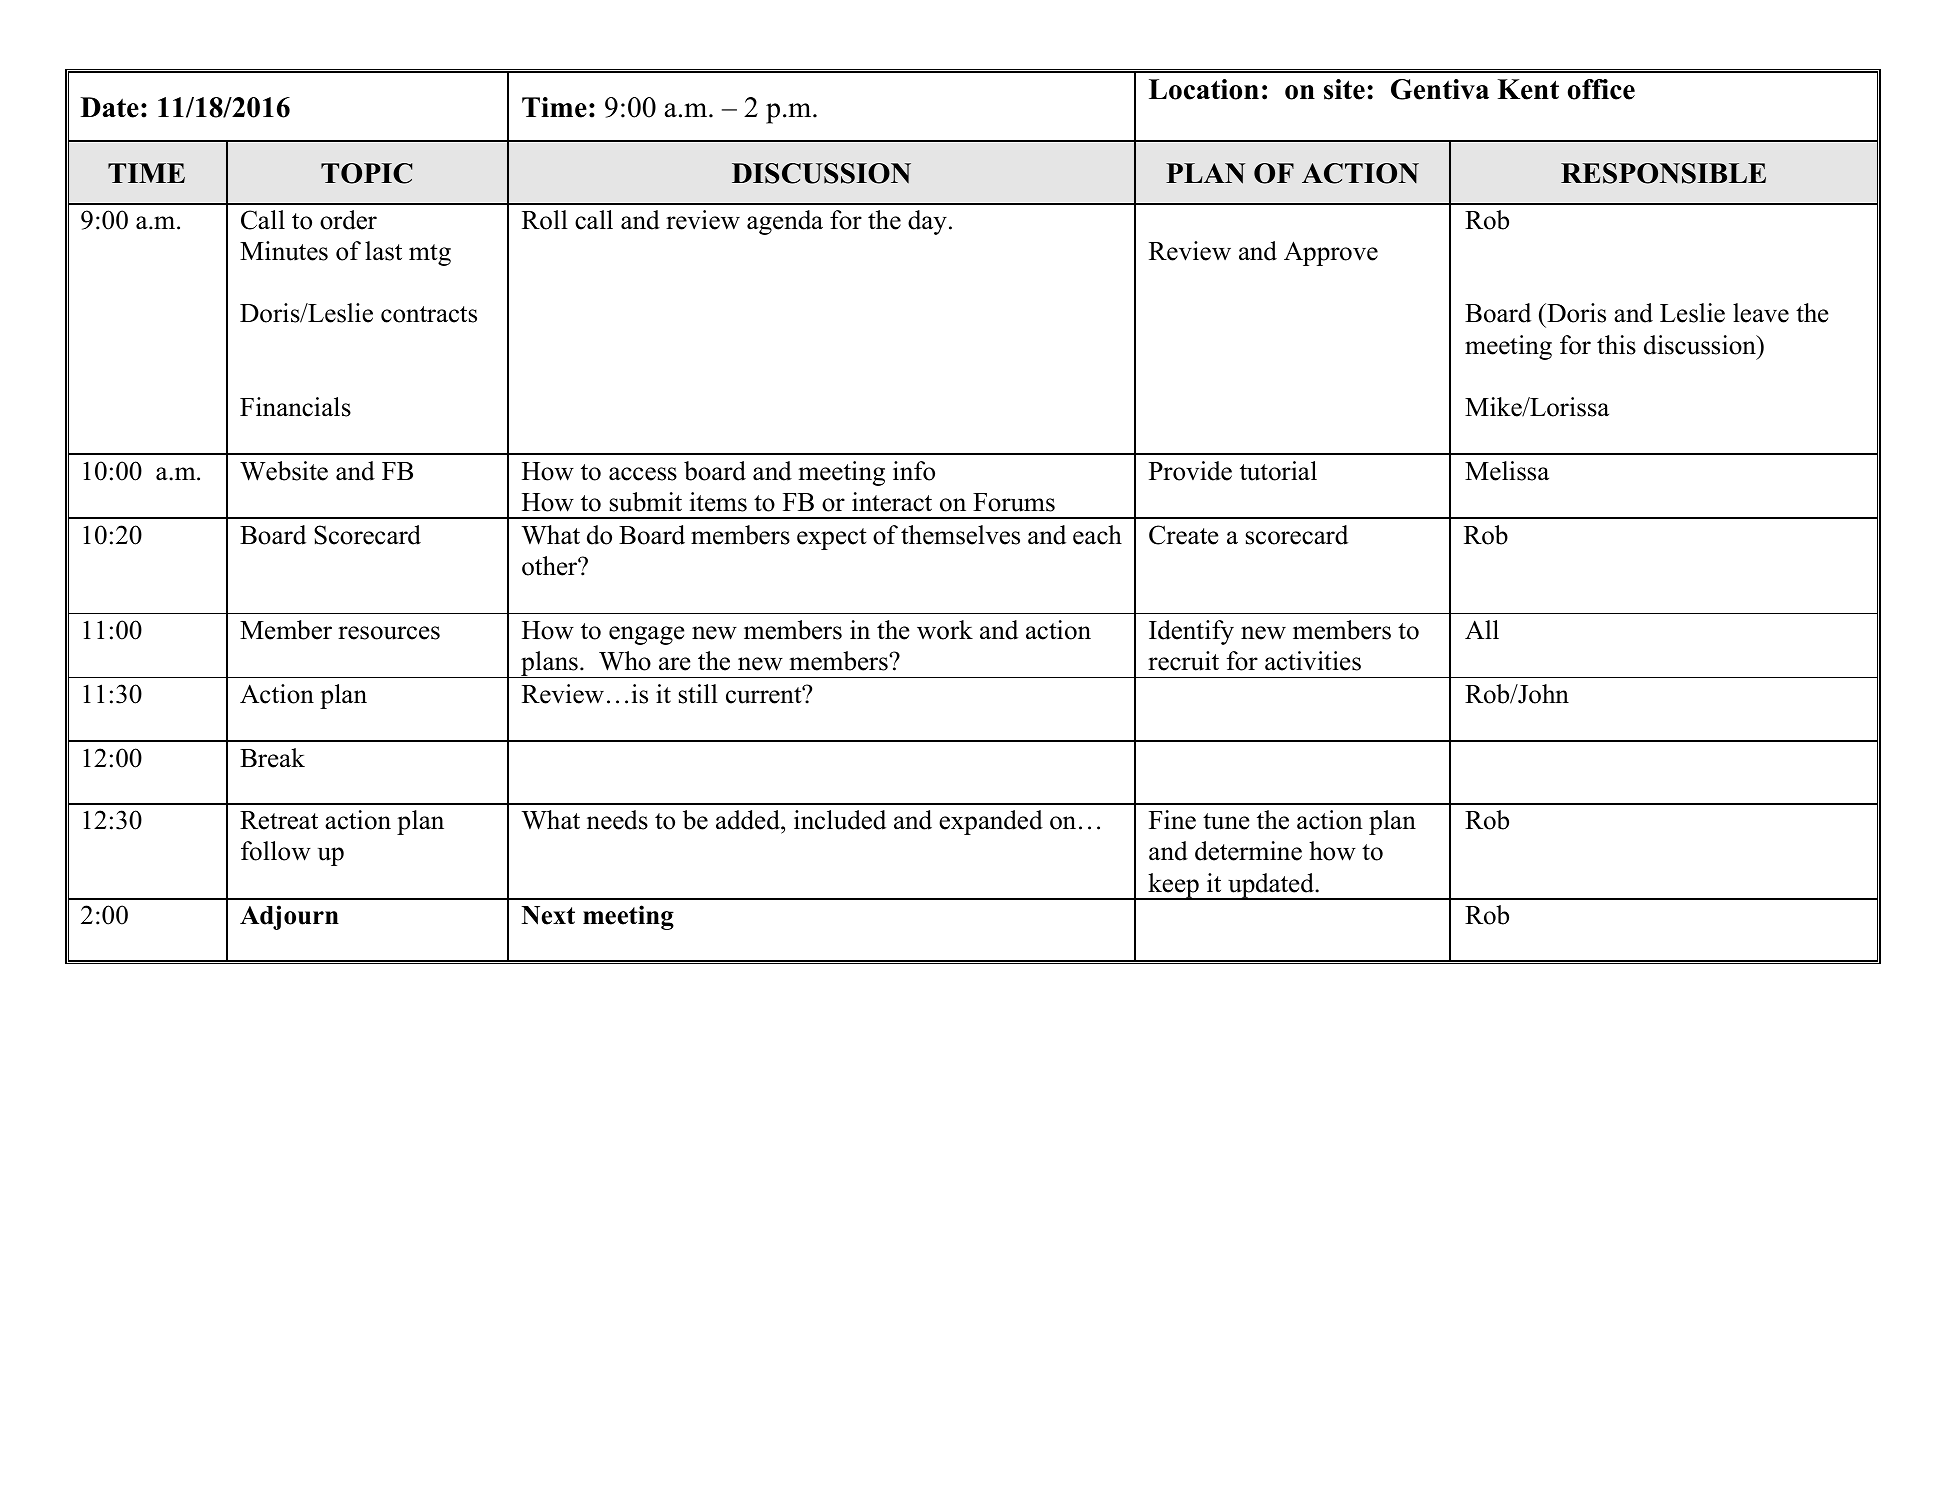 The width and height of the image is (1946, 1504). Describe the element at coordinates (548, 915) in the image. I see `Next` at that location.
